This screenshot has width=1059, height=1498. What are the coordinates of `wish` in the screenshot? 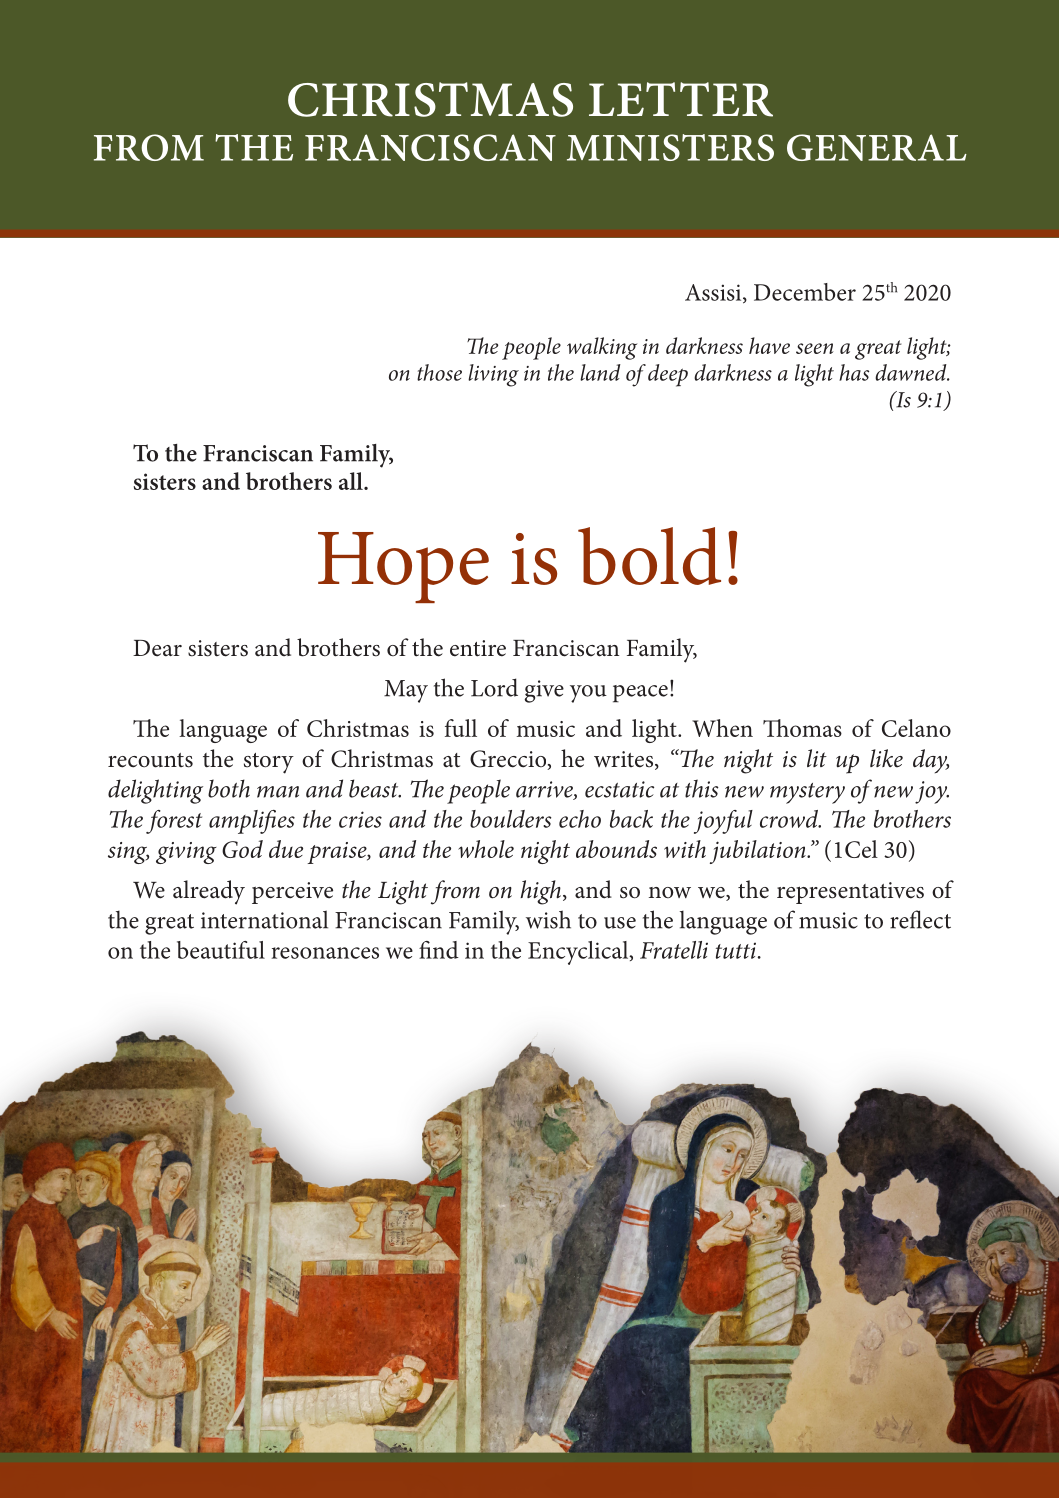 It's located at (548, 919).
